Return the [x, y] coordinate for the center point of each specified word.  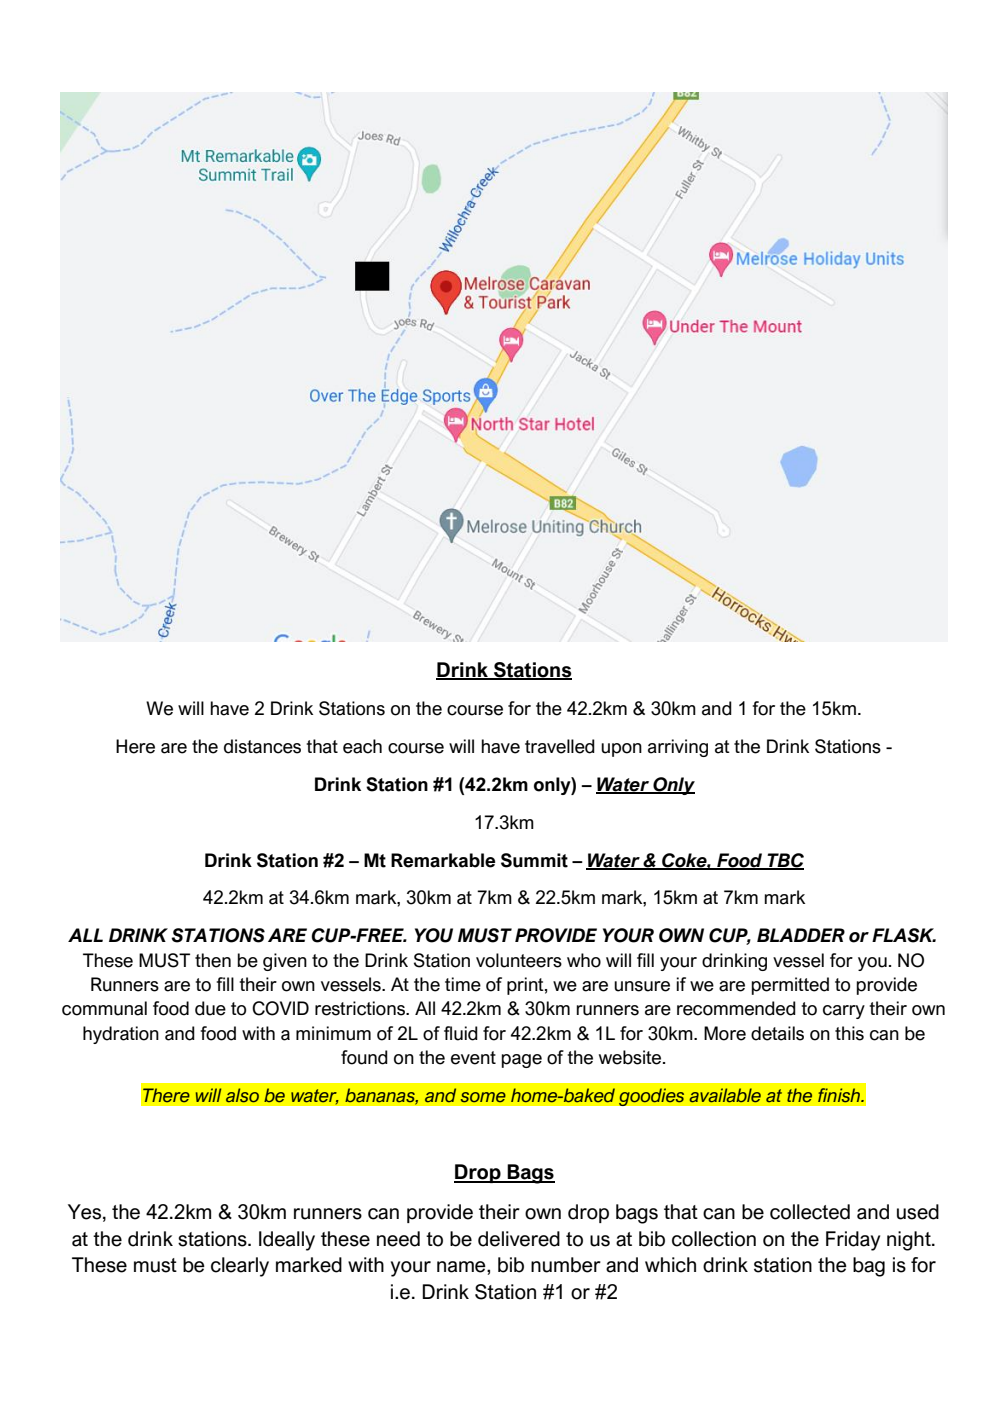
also [242, 1095]
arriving [678, 748]
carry [844, 1012]
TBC [784, 861]
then [213, 960]
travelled [560, 746]
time [463, 984]
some [483, 1097]
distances [262, 746]
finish [840, 1095]
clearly [240, 1267]
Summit [534, 860]
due [210, 1008]
